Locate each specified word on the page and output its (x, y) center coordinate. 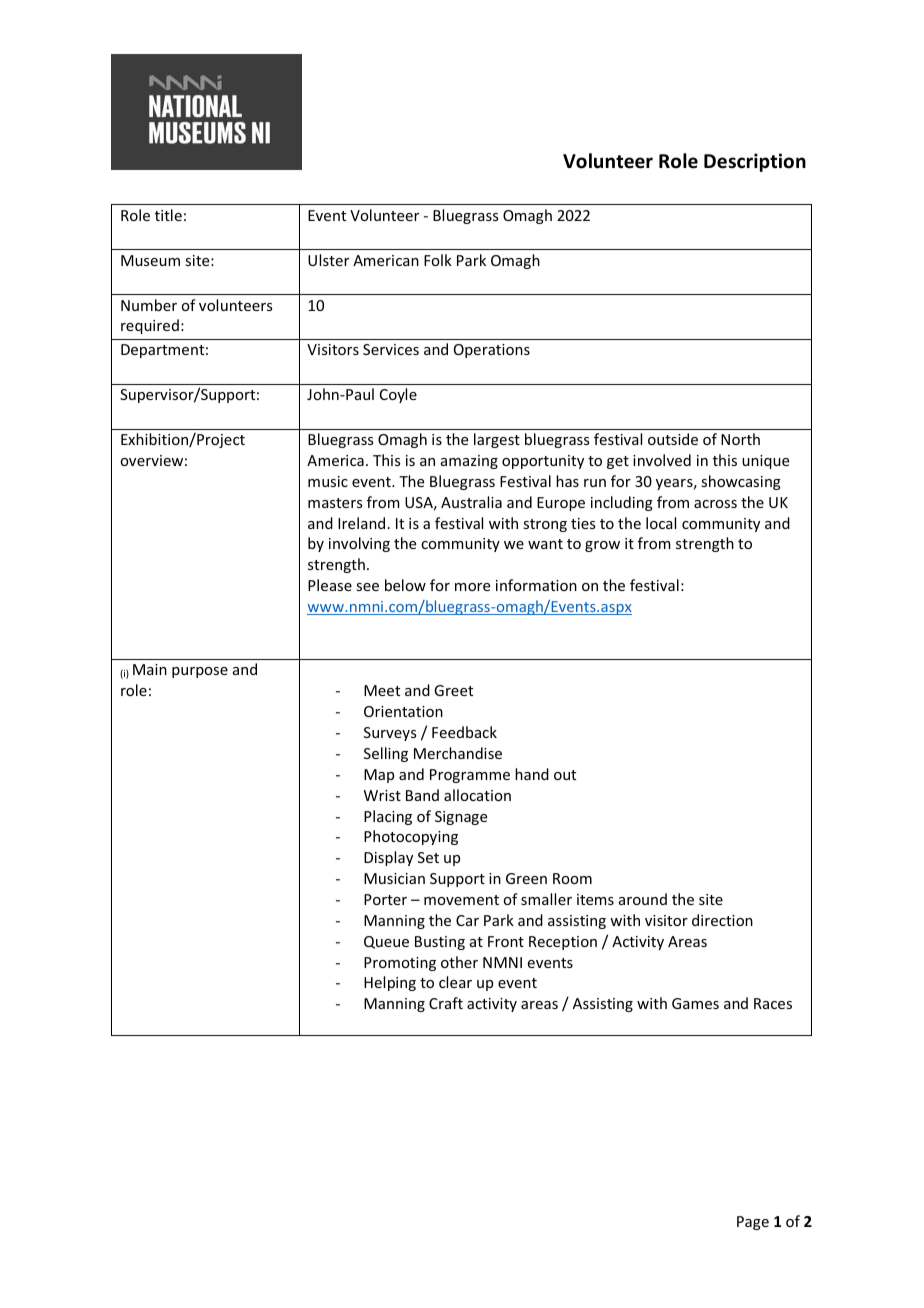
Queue (386, 942)
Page (753, 1223)
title (168, 215)
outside (673, 439)
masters (335, 503)
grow (602, 546)
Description (755, 162)
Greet (453, 690)
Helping (390, 983)
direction (722, 920)
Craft (446, 1003)
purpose (200, 672)
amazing (469, 462)
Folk (438, 260)
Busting (440, 943)
